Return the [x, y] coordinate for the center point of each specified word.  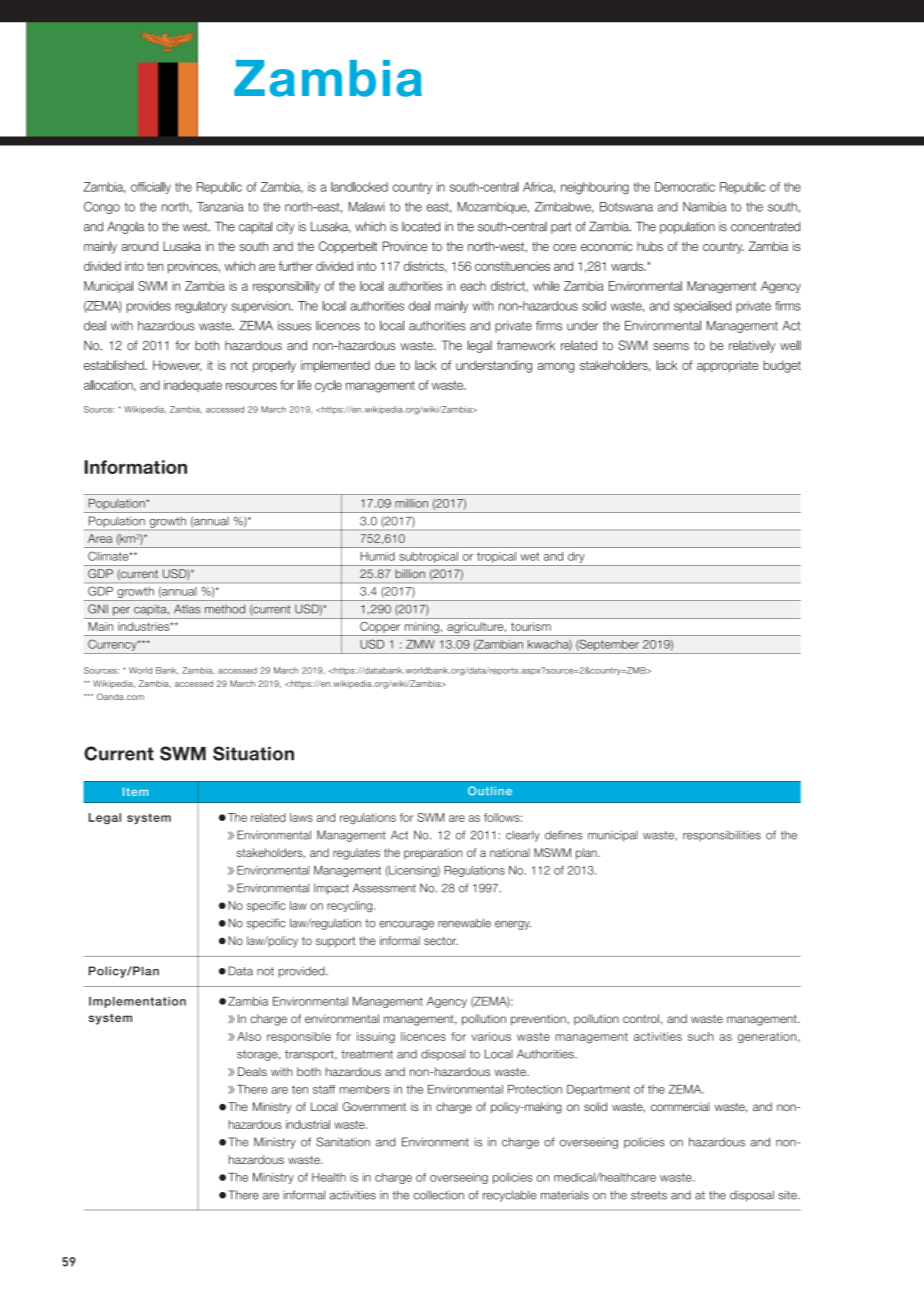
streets [649, 1195]
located [421, 227]
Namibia [704, 207]
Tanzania [220, 207]
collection [438, 1195]
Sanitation [343, 1142]
